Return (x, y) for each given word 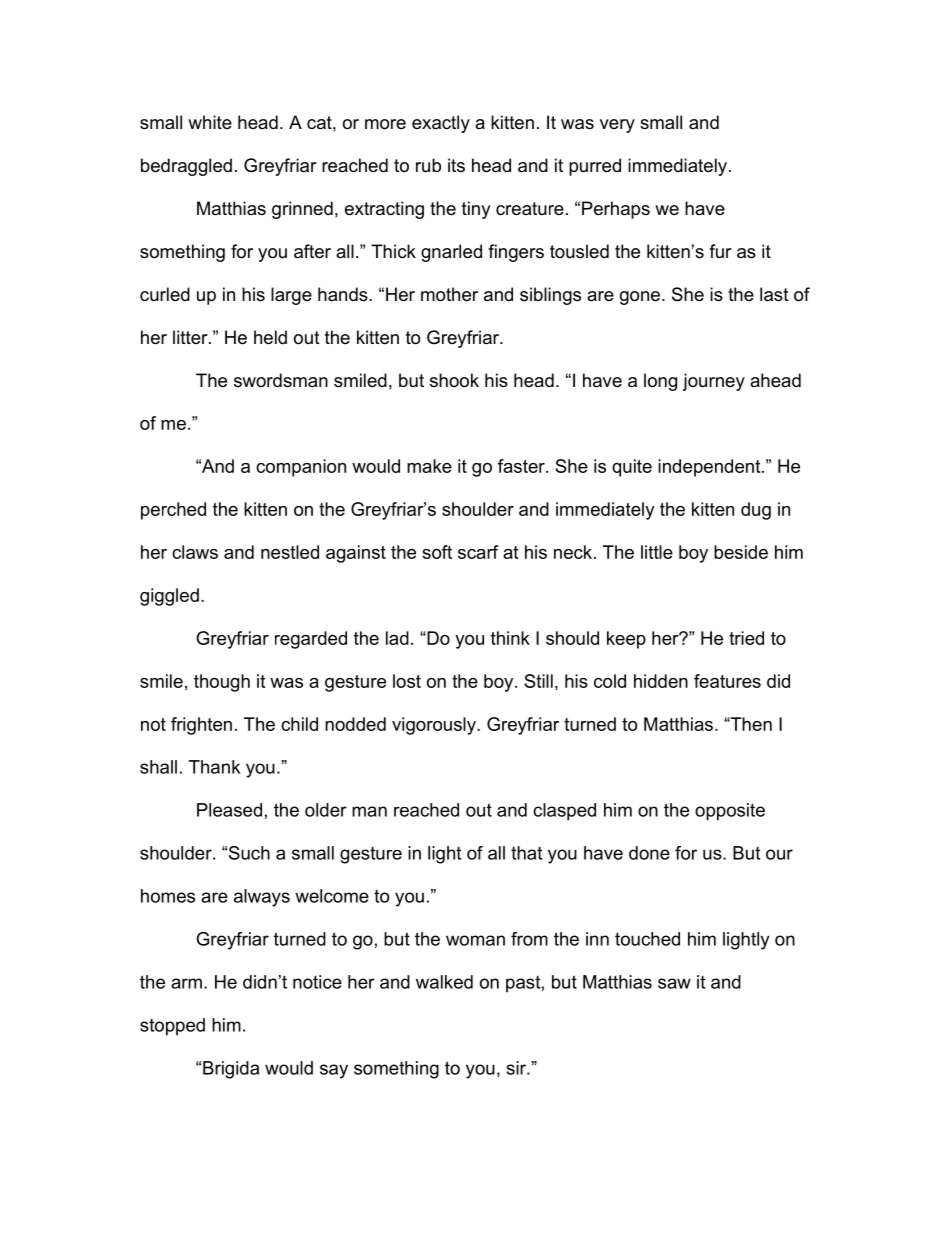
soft (437, 552)
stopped (172, 1027)
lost (407, 681)
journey (713, 382)
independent (710, 468)
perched (173, 511)
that (526, 853)
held (270, 337)
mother (449, 294)
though (222, 683)
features (727, 681)
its (456, 165)
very (617, 126)
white (210, 122)
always (262, 898)
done (649, 853)
